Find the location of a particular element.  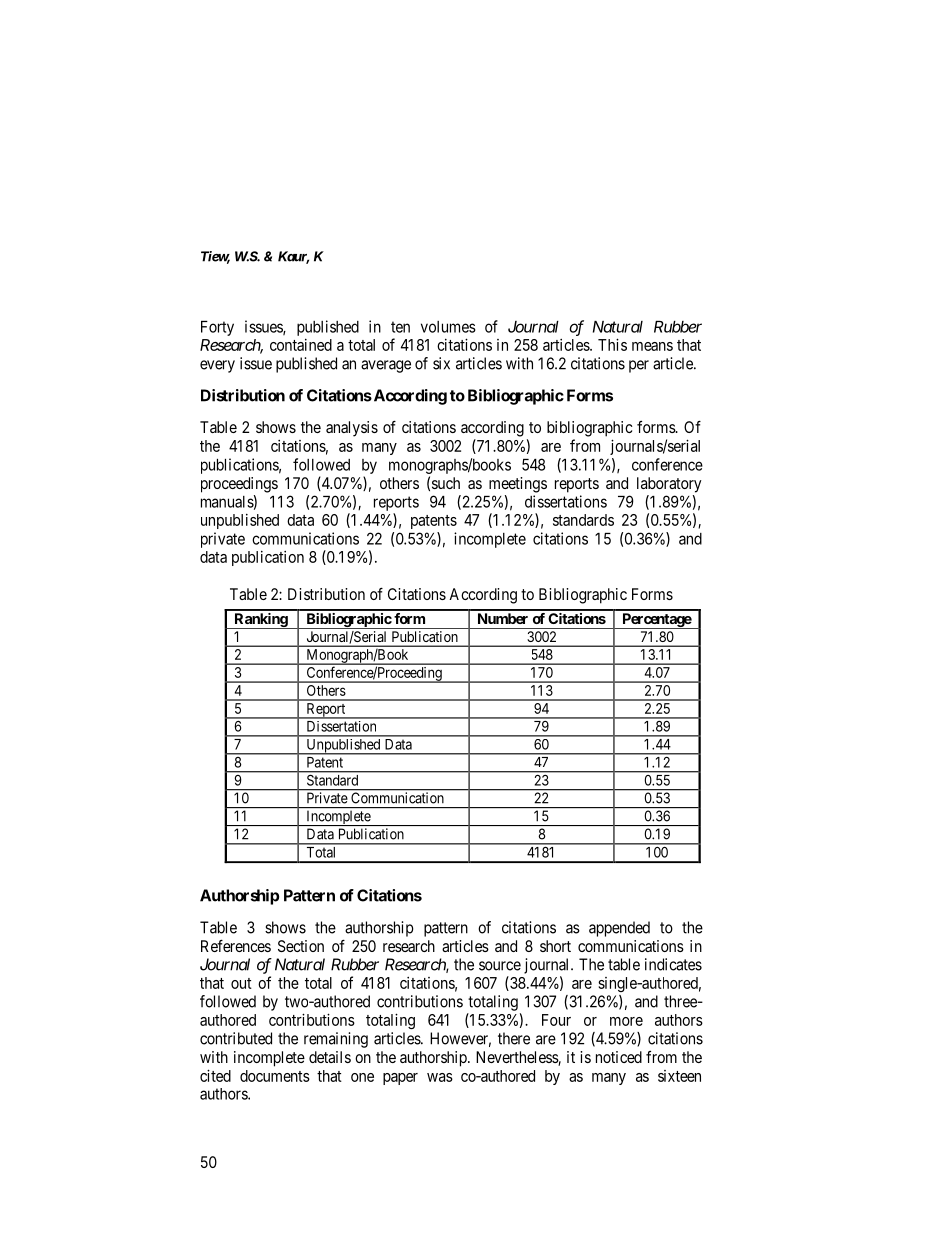

source is located at coordinates (500, 966).
